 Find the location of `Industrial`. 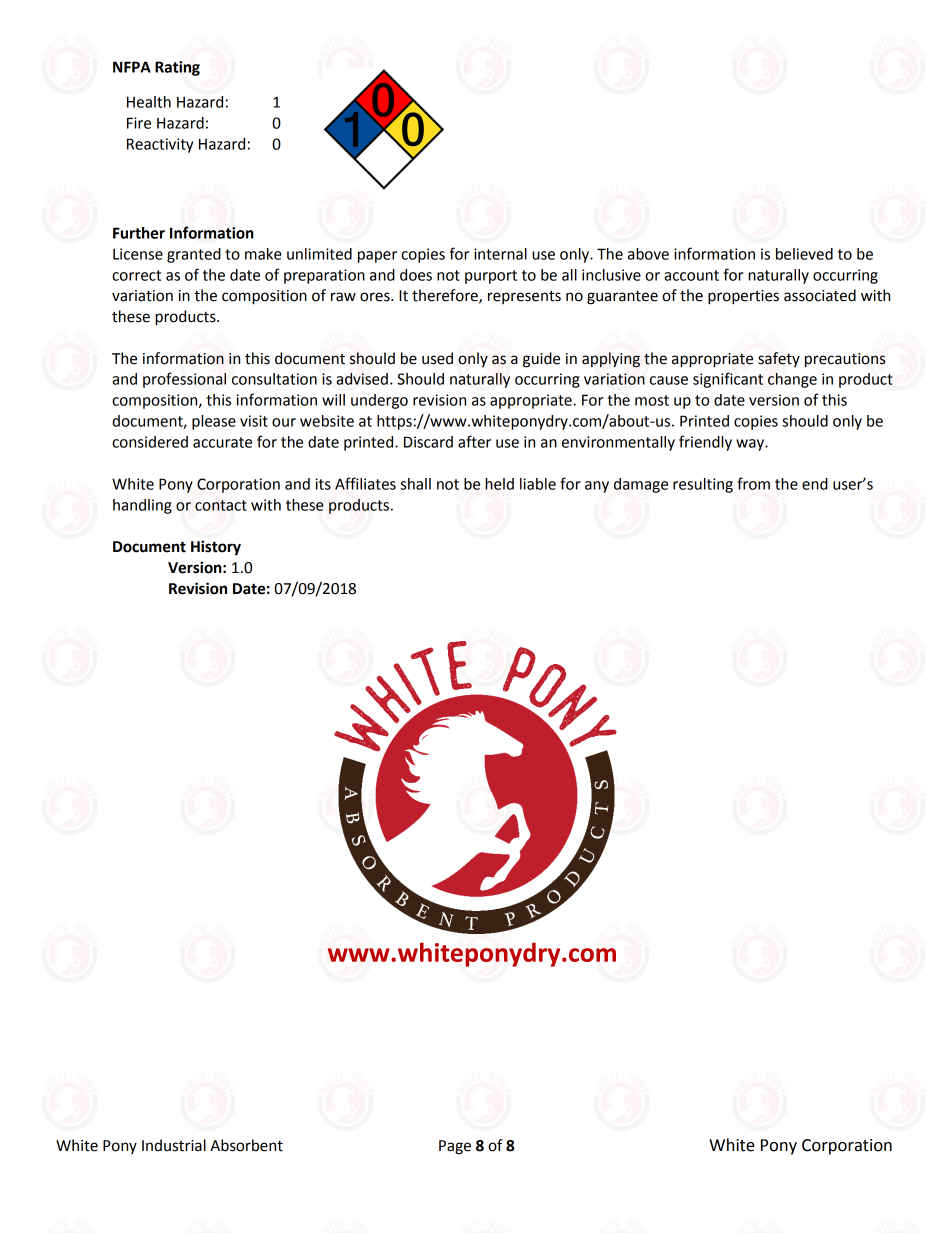

Industrial is located at coordinates (174, 1145).
